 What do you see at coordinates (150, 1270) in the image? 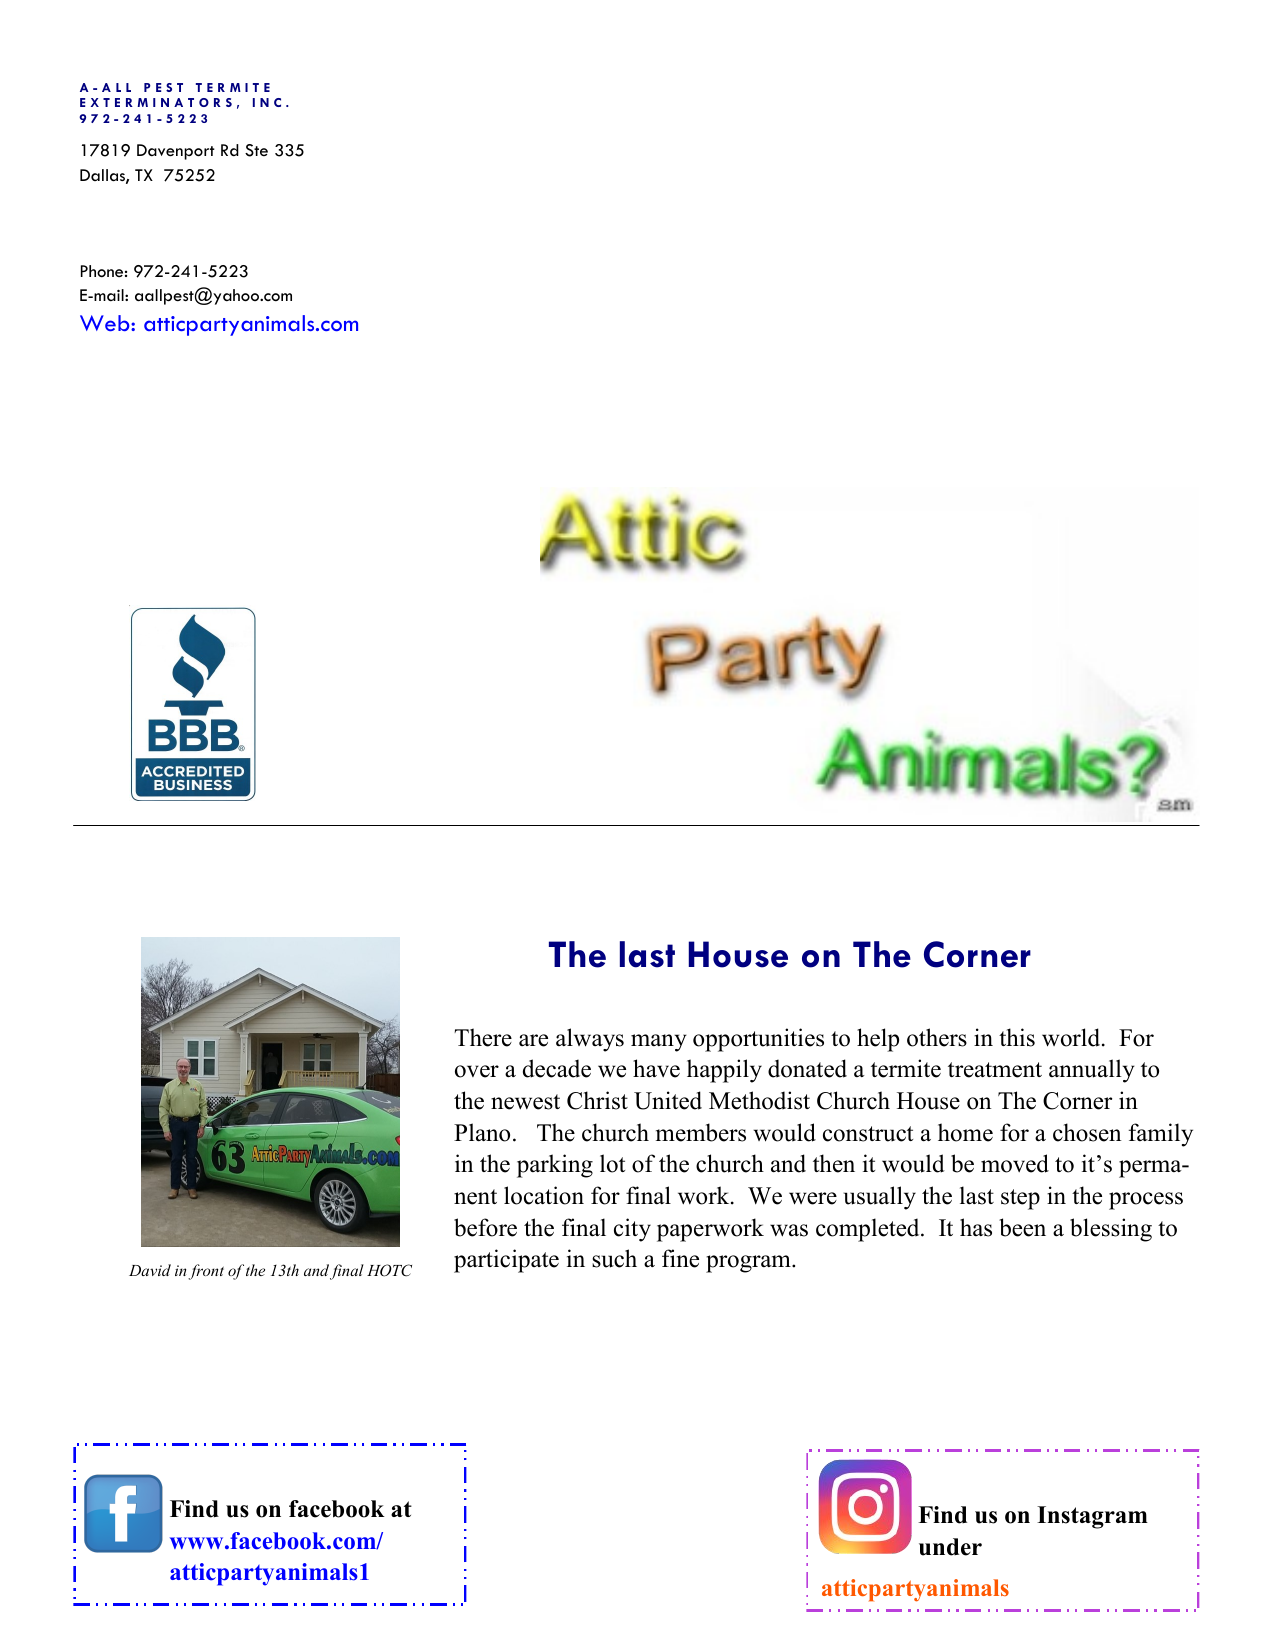
I see `David` at bounding box center [150, 1270].
